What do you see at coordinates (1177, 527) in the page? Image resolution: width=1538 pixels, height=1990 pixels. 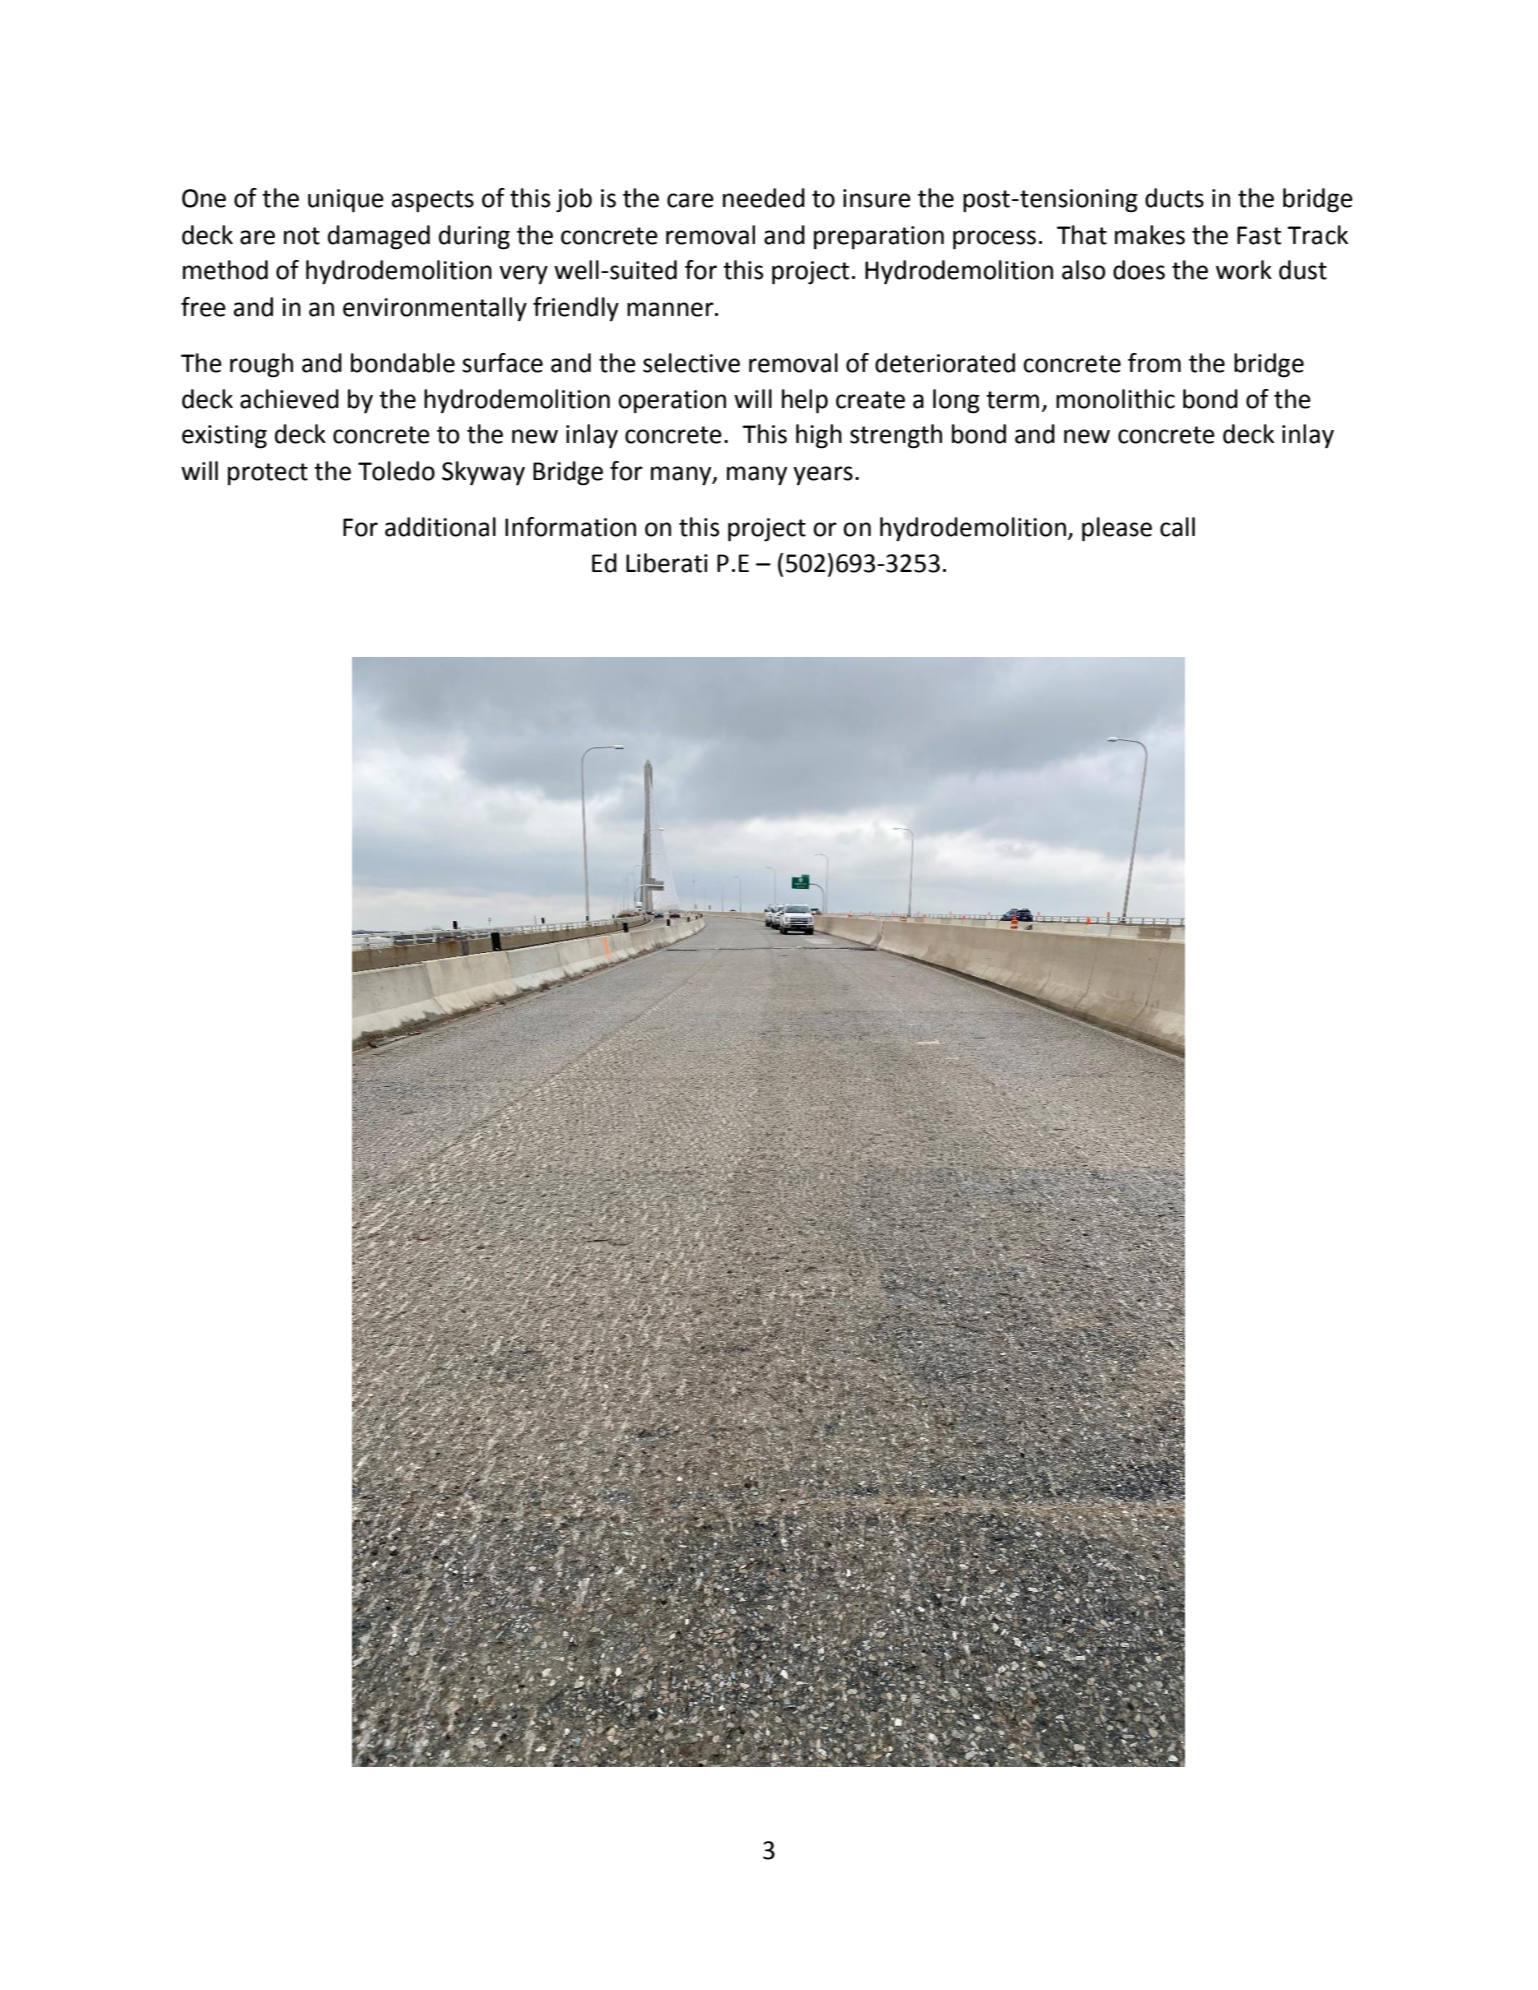 I see `call` at bounding box center [1177, 527].
